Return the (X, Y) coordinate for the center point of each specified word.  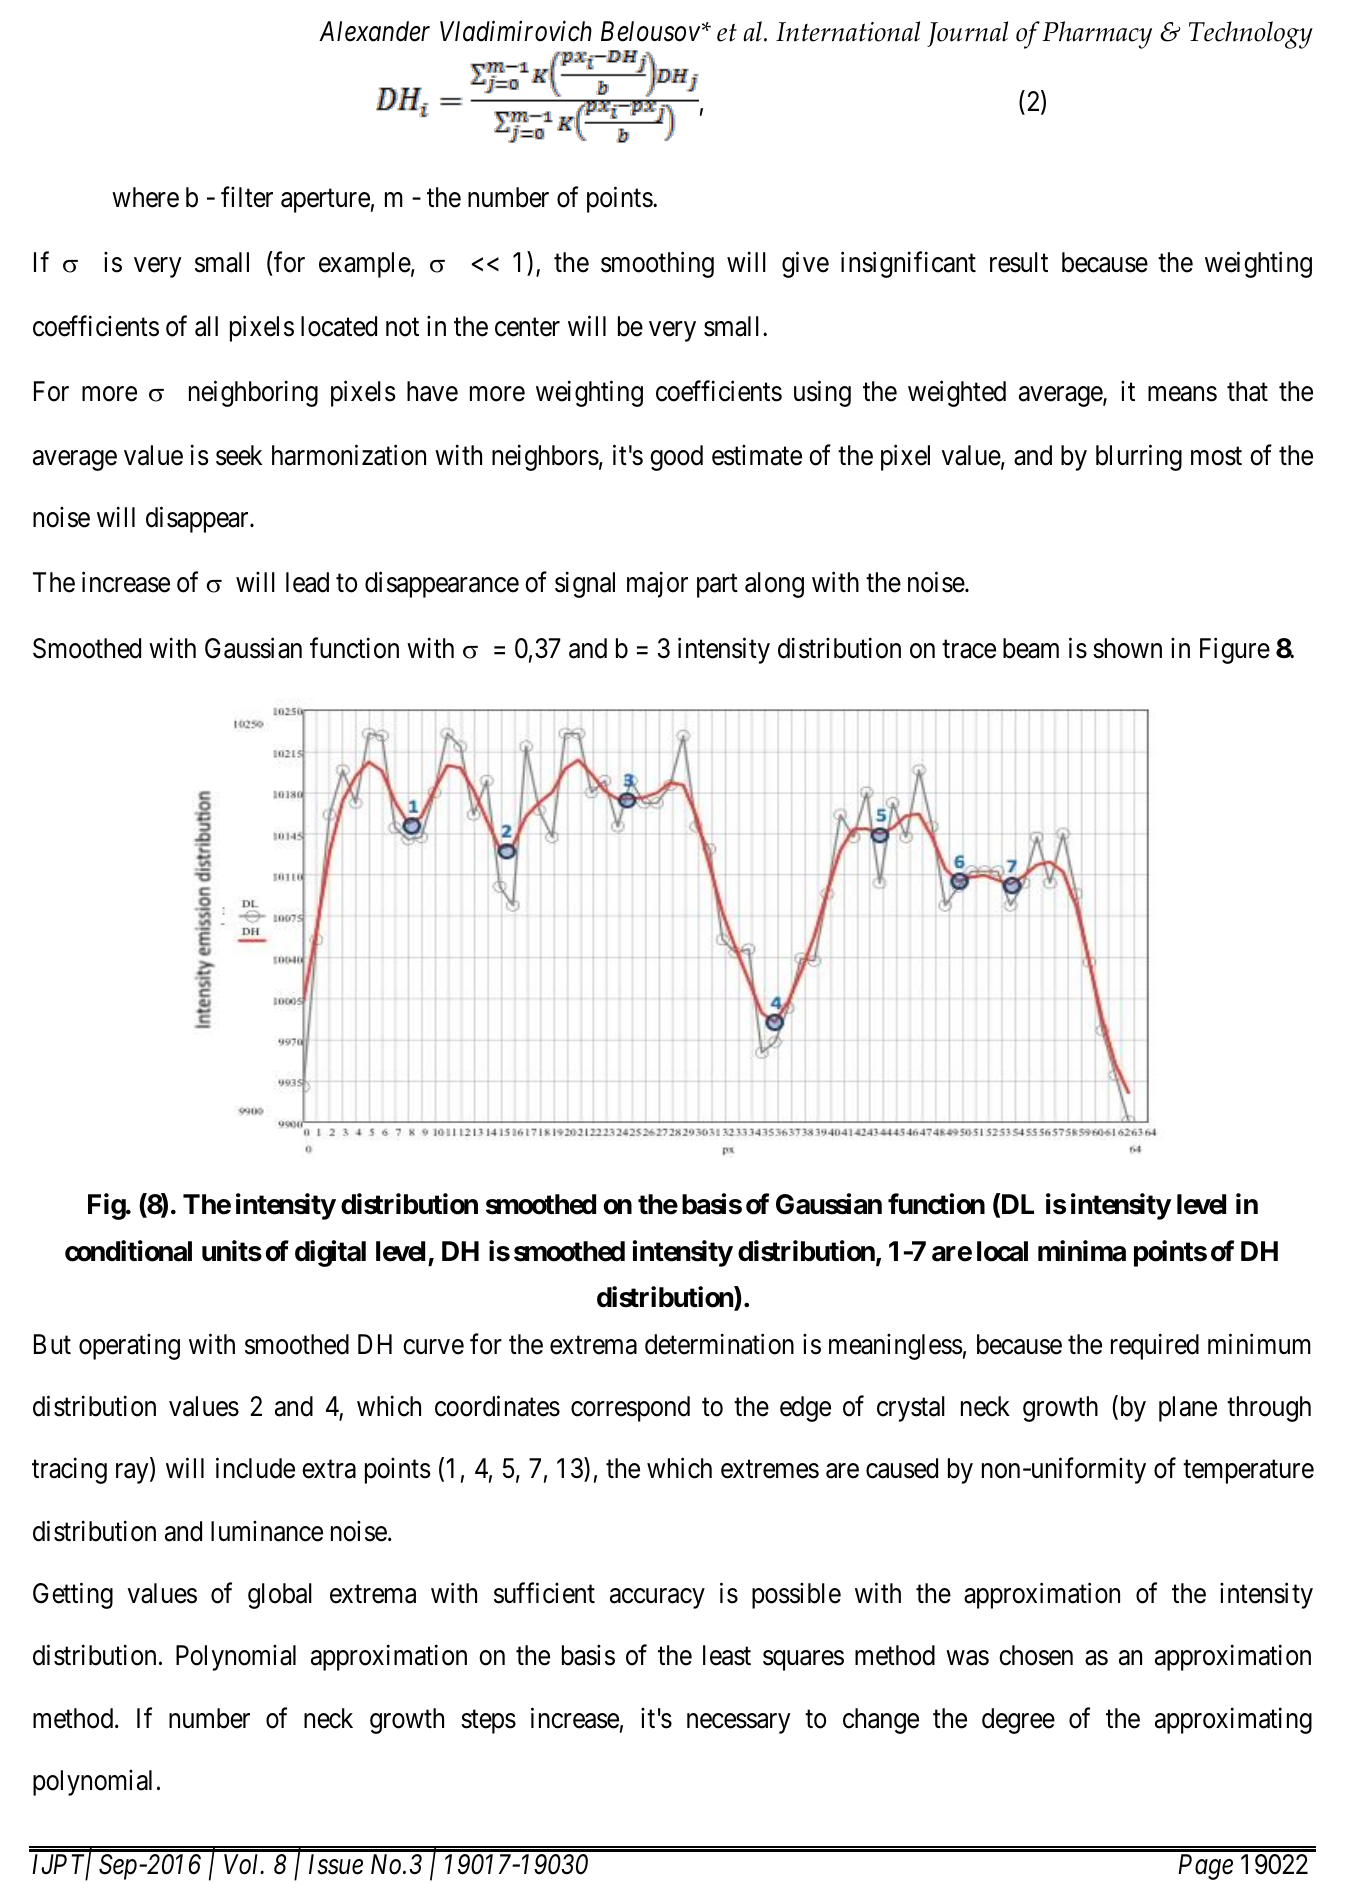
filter (247, 197)
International (848, 31)
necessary (739, 1723)
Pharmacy (1097, 35)
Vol (243, 1864)
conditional (128, 1251)
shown (1127, 648)
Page (1205, 1867)
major (657, 584)
